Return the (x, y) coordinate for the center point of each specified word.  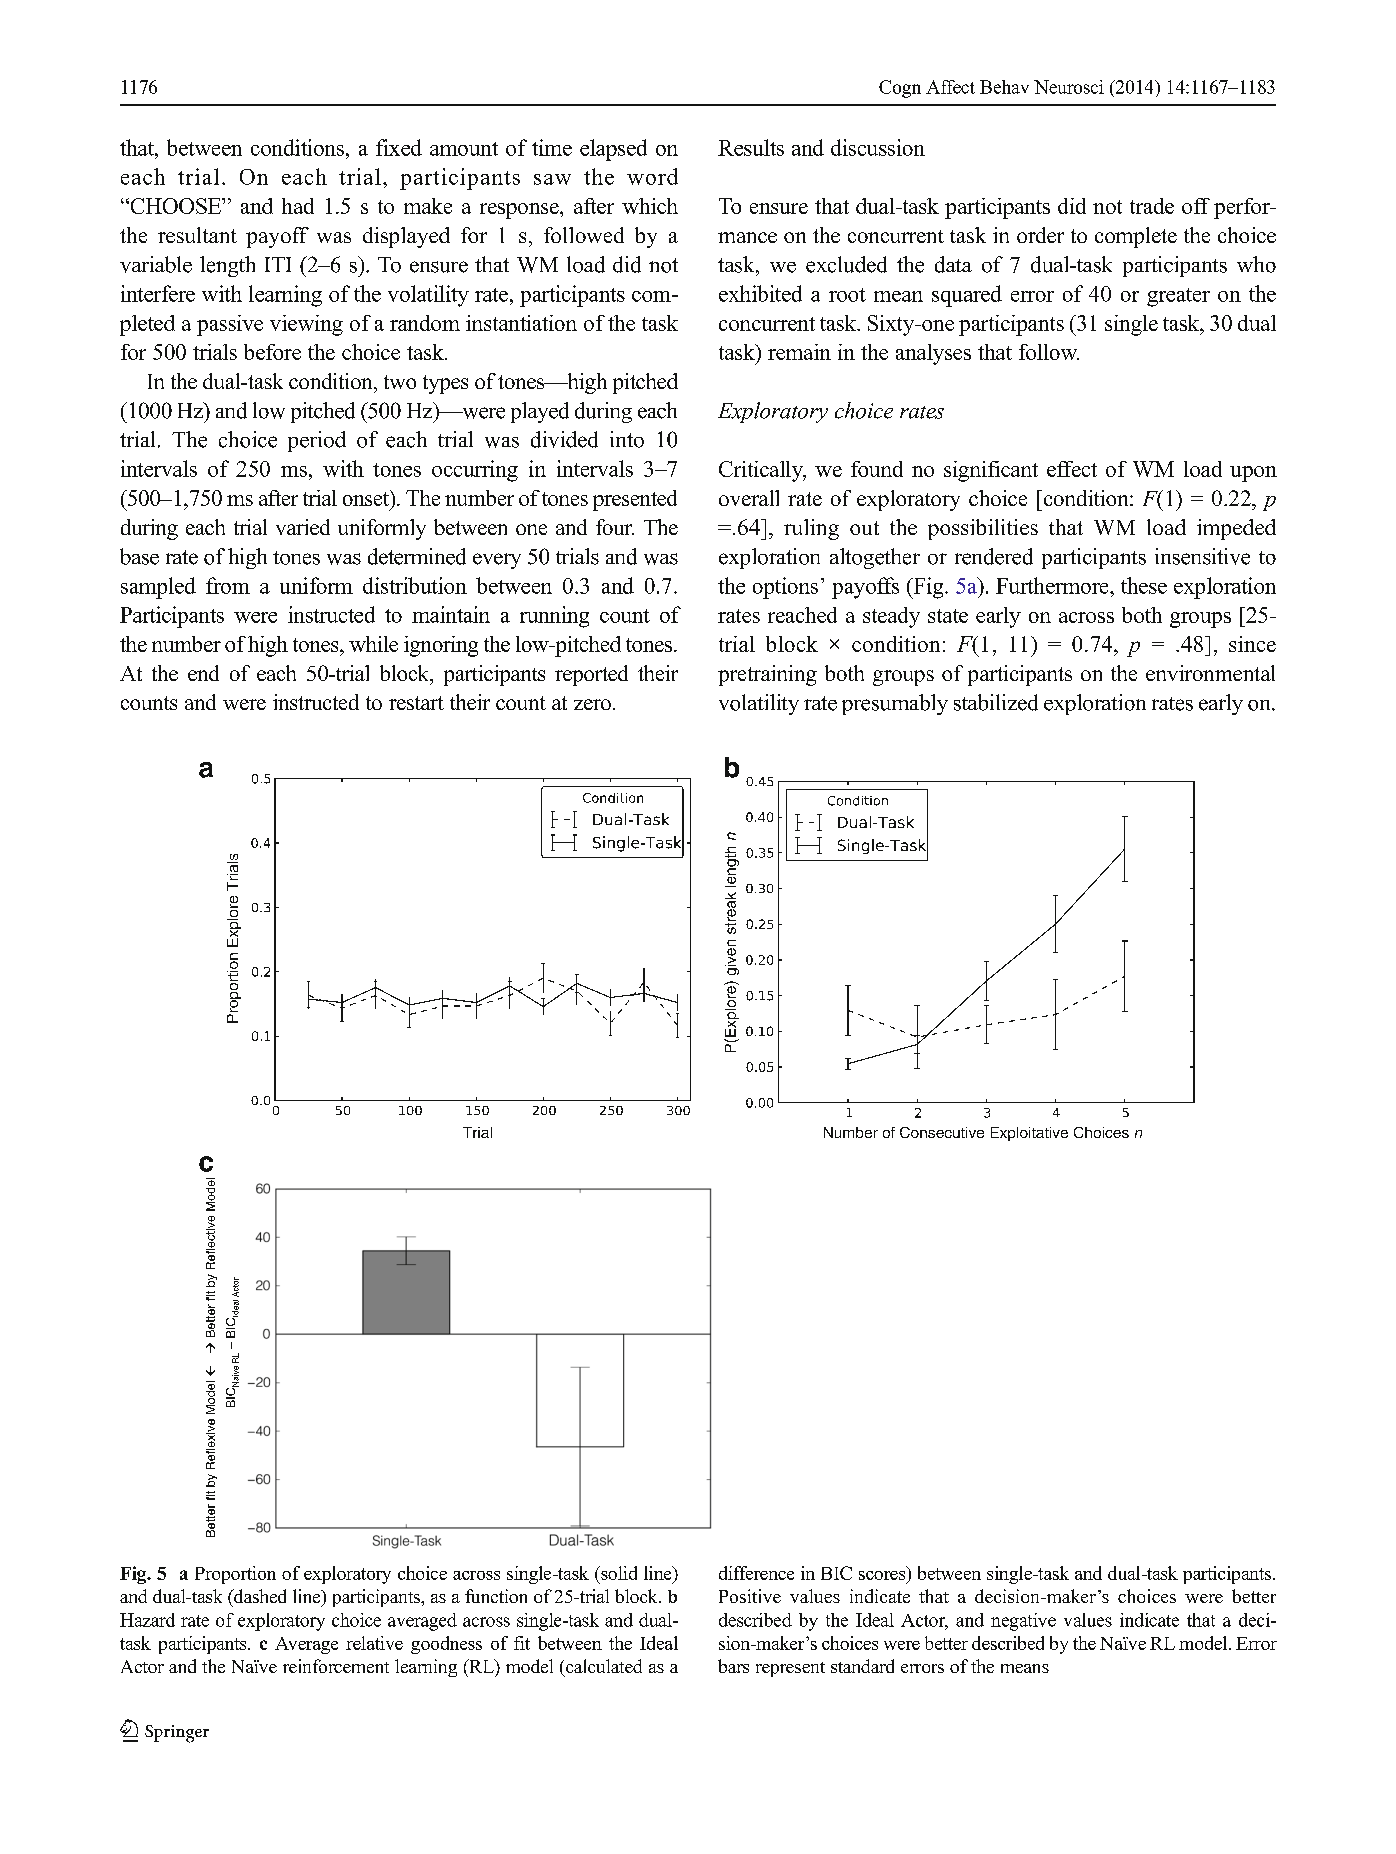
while (373, 644)
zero (592, 704)
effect (1072, 469)
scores (882, 1575)
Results (751, 147)
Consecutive (942, 1132)
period (317, 441)
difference (756, 1573)
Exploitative (1029, 1134)
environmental (1210, 673)
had (298, 206)
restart (416, 703)
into (627, 439)
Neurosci (1069, 87)
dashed (259, 1596)
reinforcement (336, 1666)
